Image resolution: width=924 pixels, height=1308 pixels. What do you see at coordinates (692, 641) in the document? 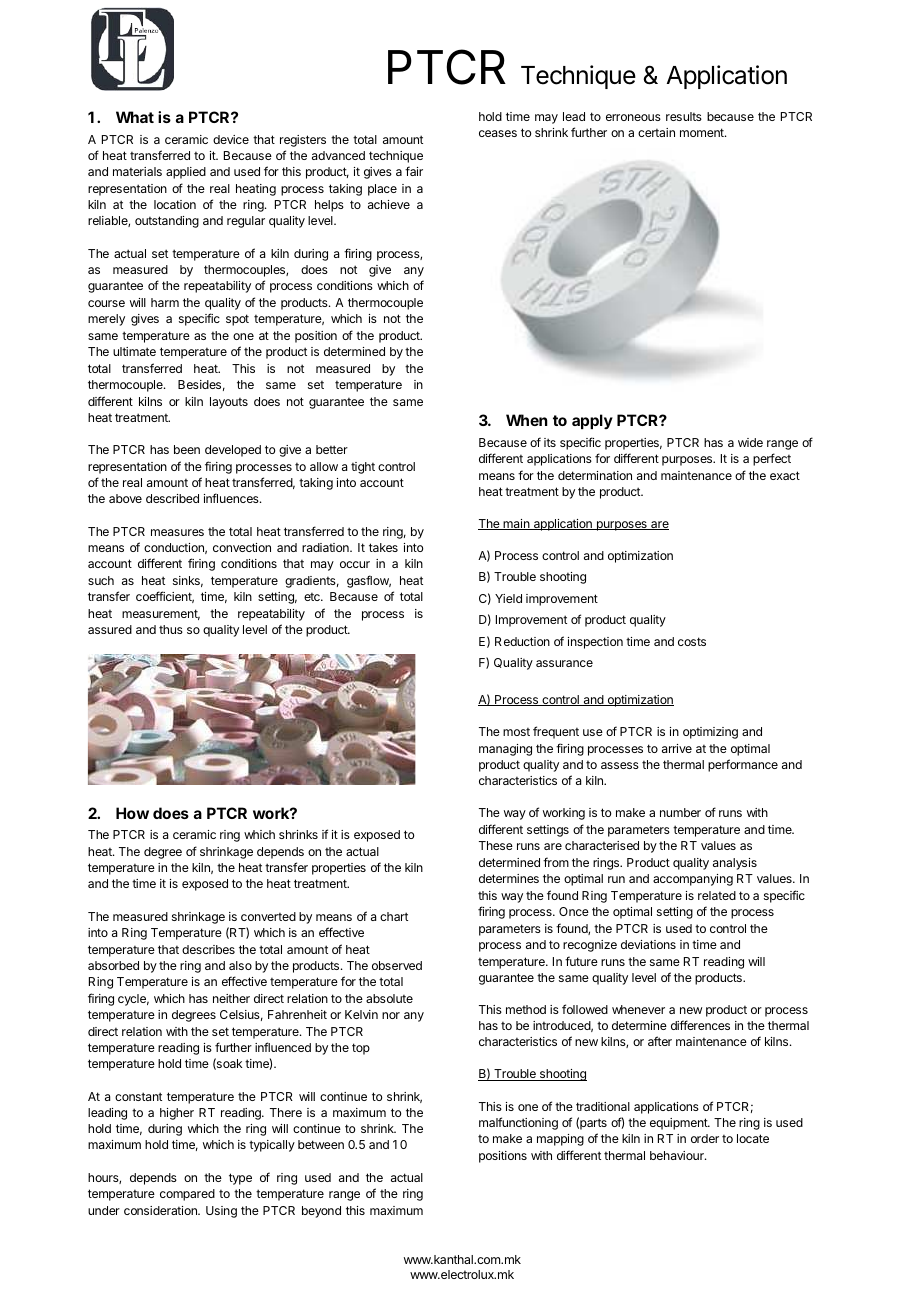
I see `costs` at bounding box center [692, 641].
